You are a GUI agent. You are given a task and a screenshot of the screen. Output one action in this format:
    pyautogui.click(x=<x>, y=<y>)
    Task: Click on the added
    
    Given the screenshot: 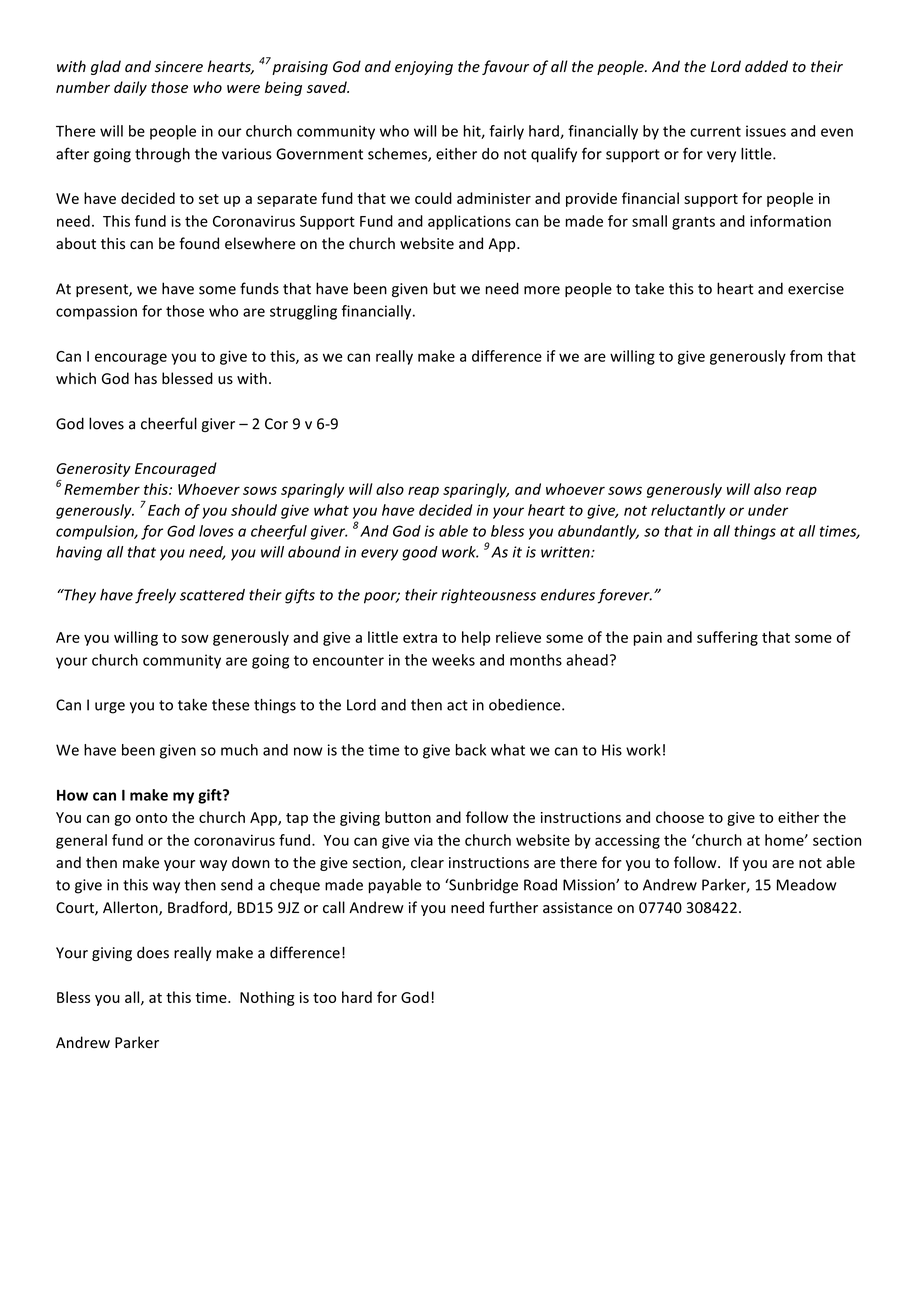 What is the action you would take?
    pyautogui.click(x=766, y=66)
